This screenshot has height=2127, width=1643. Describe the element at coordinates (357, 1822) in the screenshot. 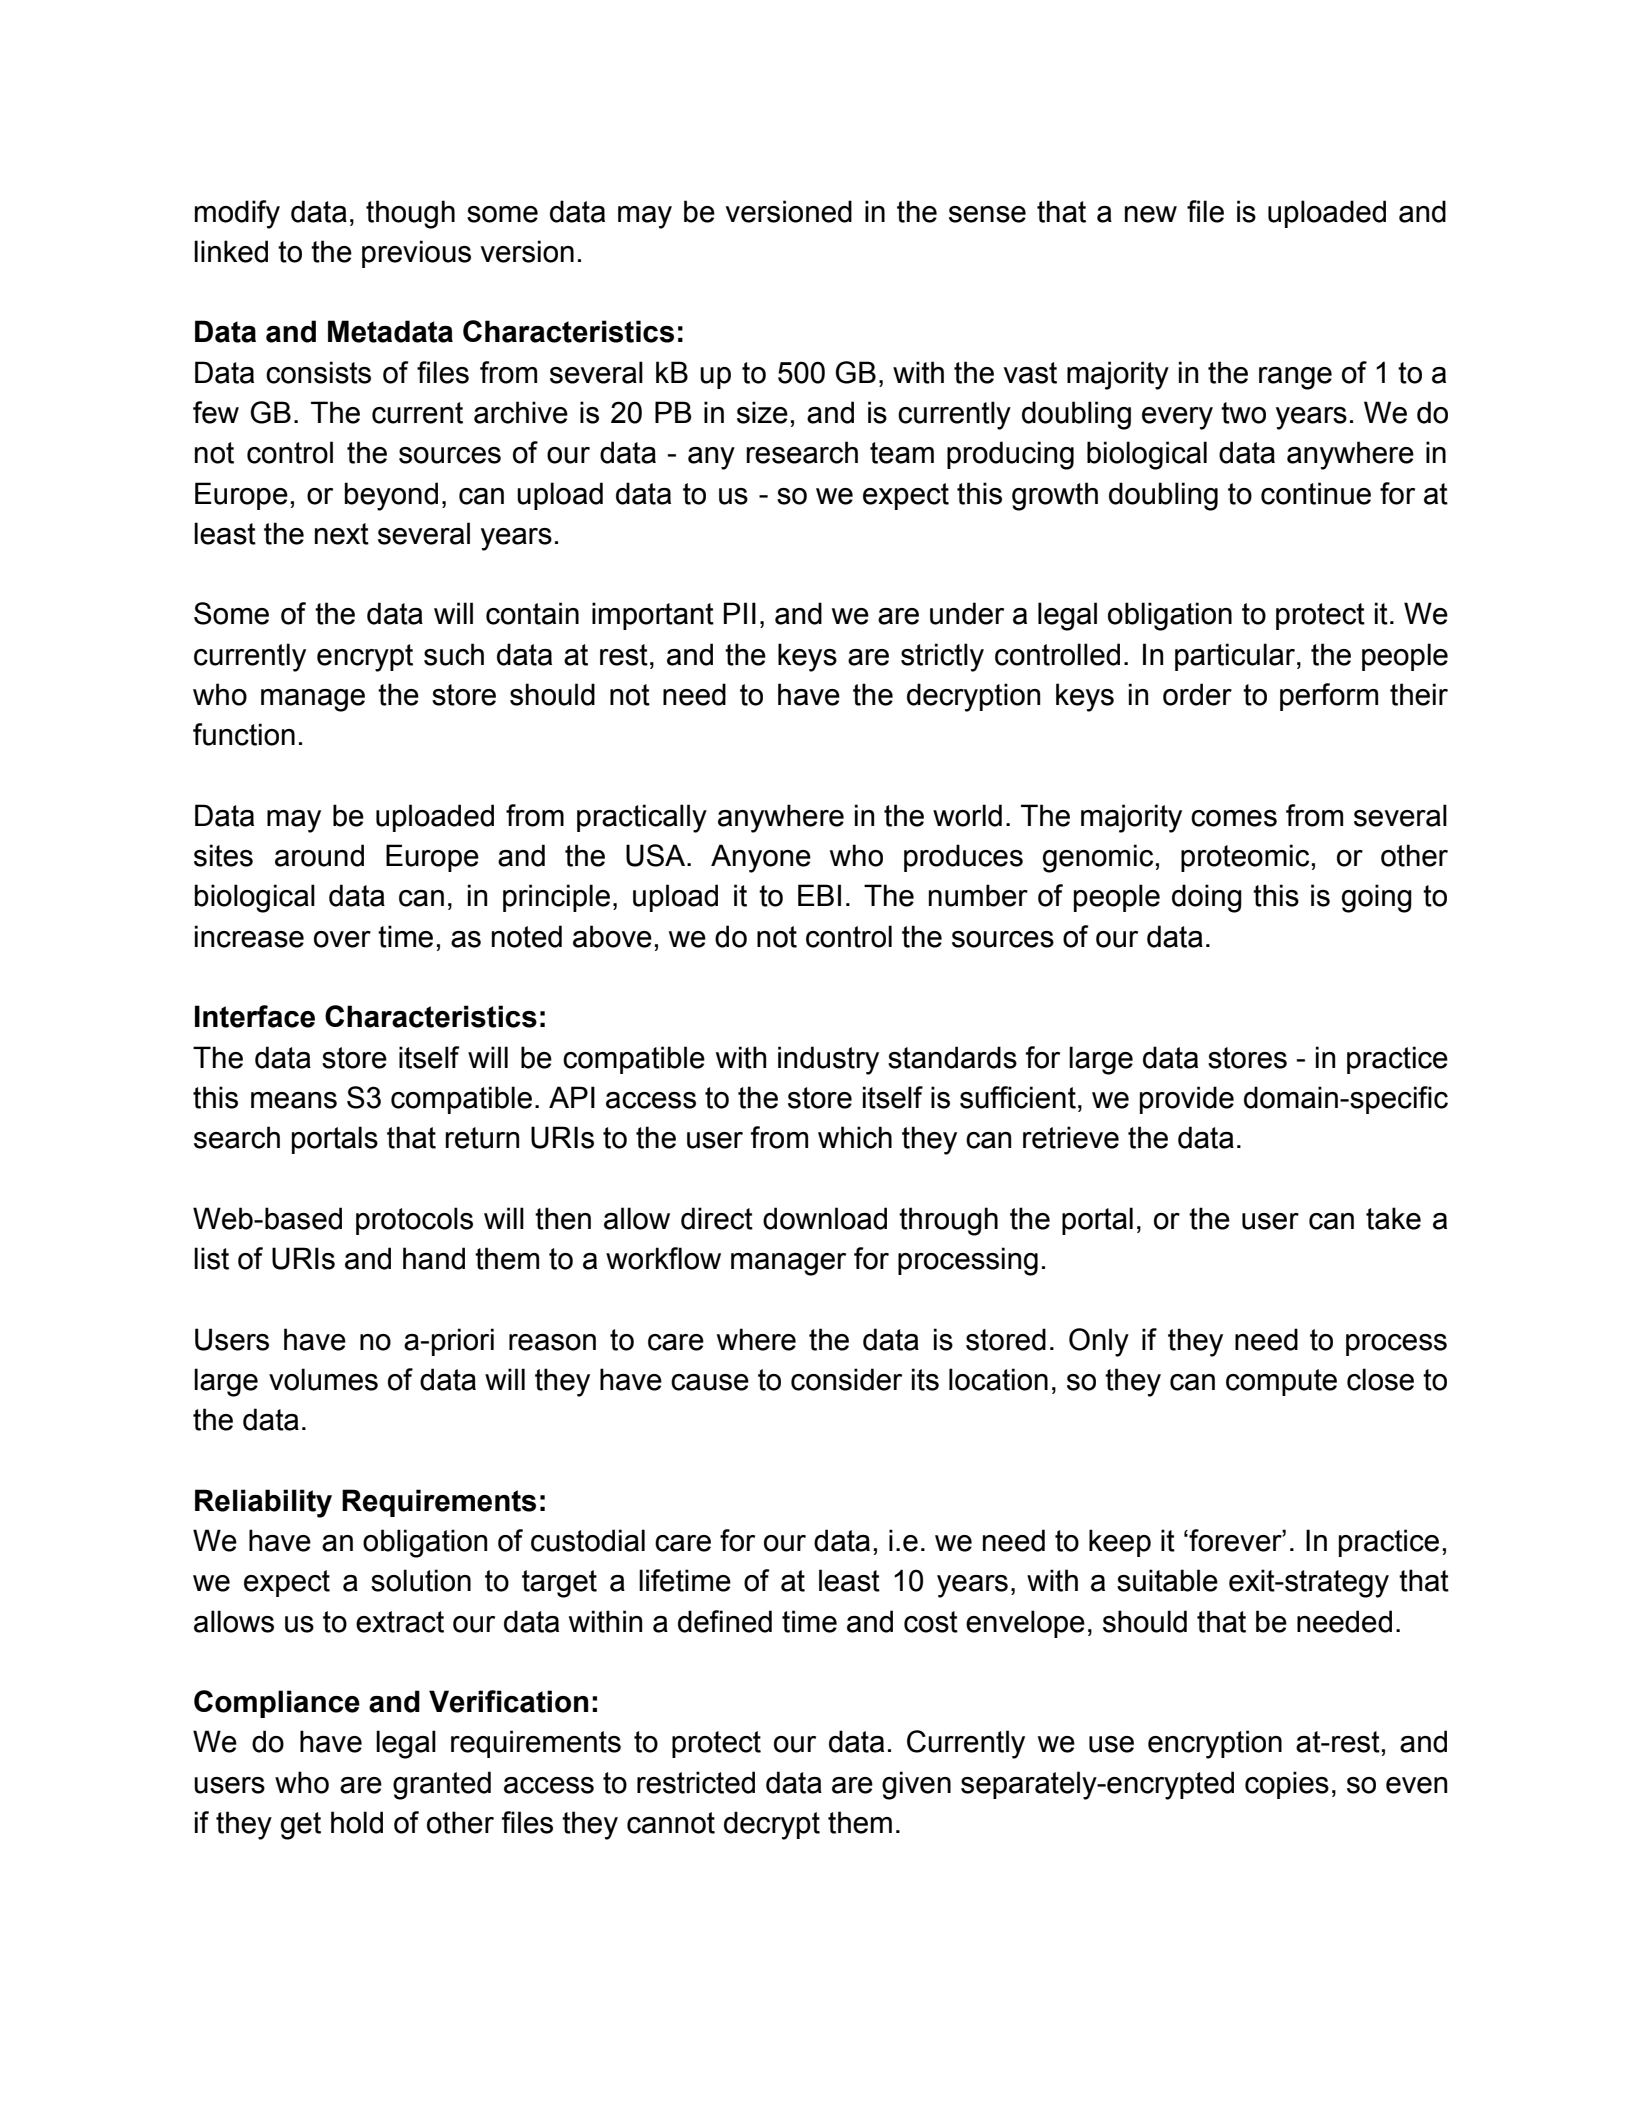

I see `hold` at that location.
